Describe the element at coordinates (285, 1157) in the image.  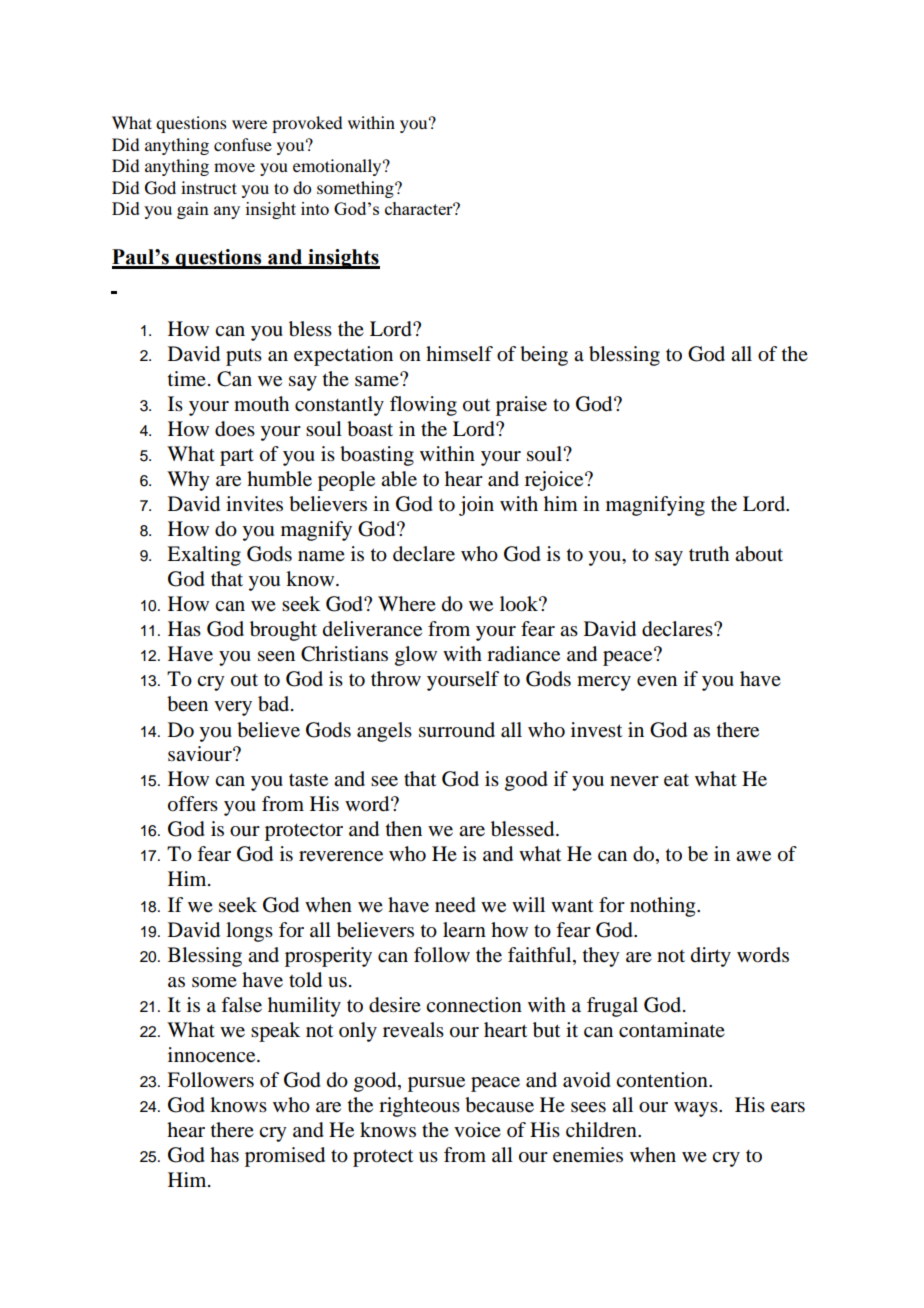
I see `promised` at that location.
